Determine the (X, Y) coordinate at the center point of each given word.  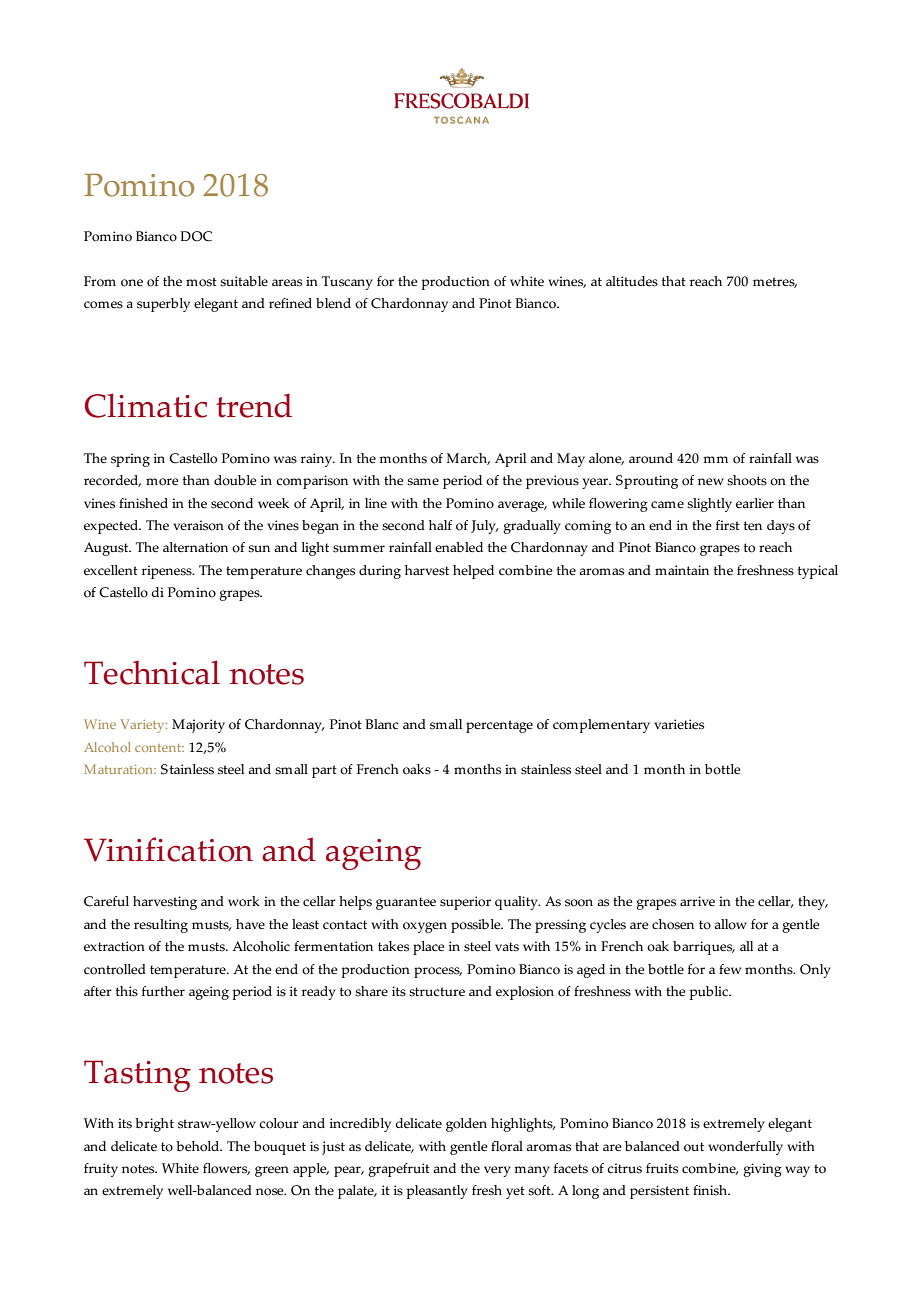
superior (465, 903)
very (497, 1171)
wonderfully (745, 1148)
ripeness (168, 572)
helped (473, 572)
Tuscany (347, 283)
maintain (682, 570)
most (201, 282)
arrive (697, 901)
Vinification (168, 849)
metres (775, 282)
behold (199, 1146)
